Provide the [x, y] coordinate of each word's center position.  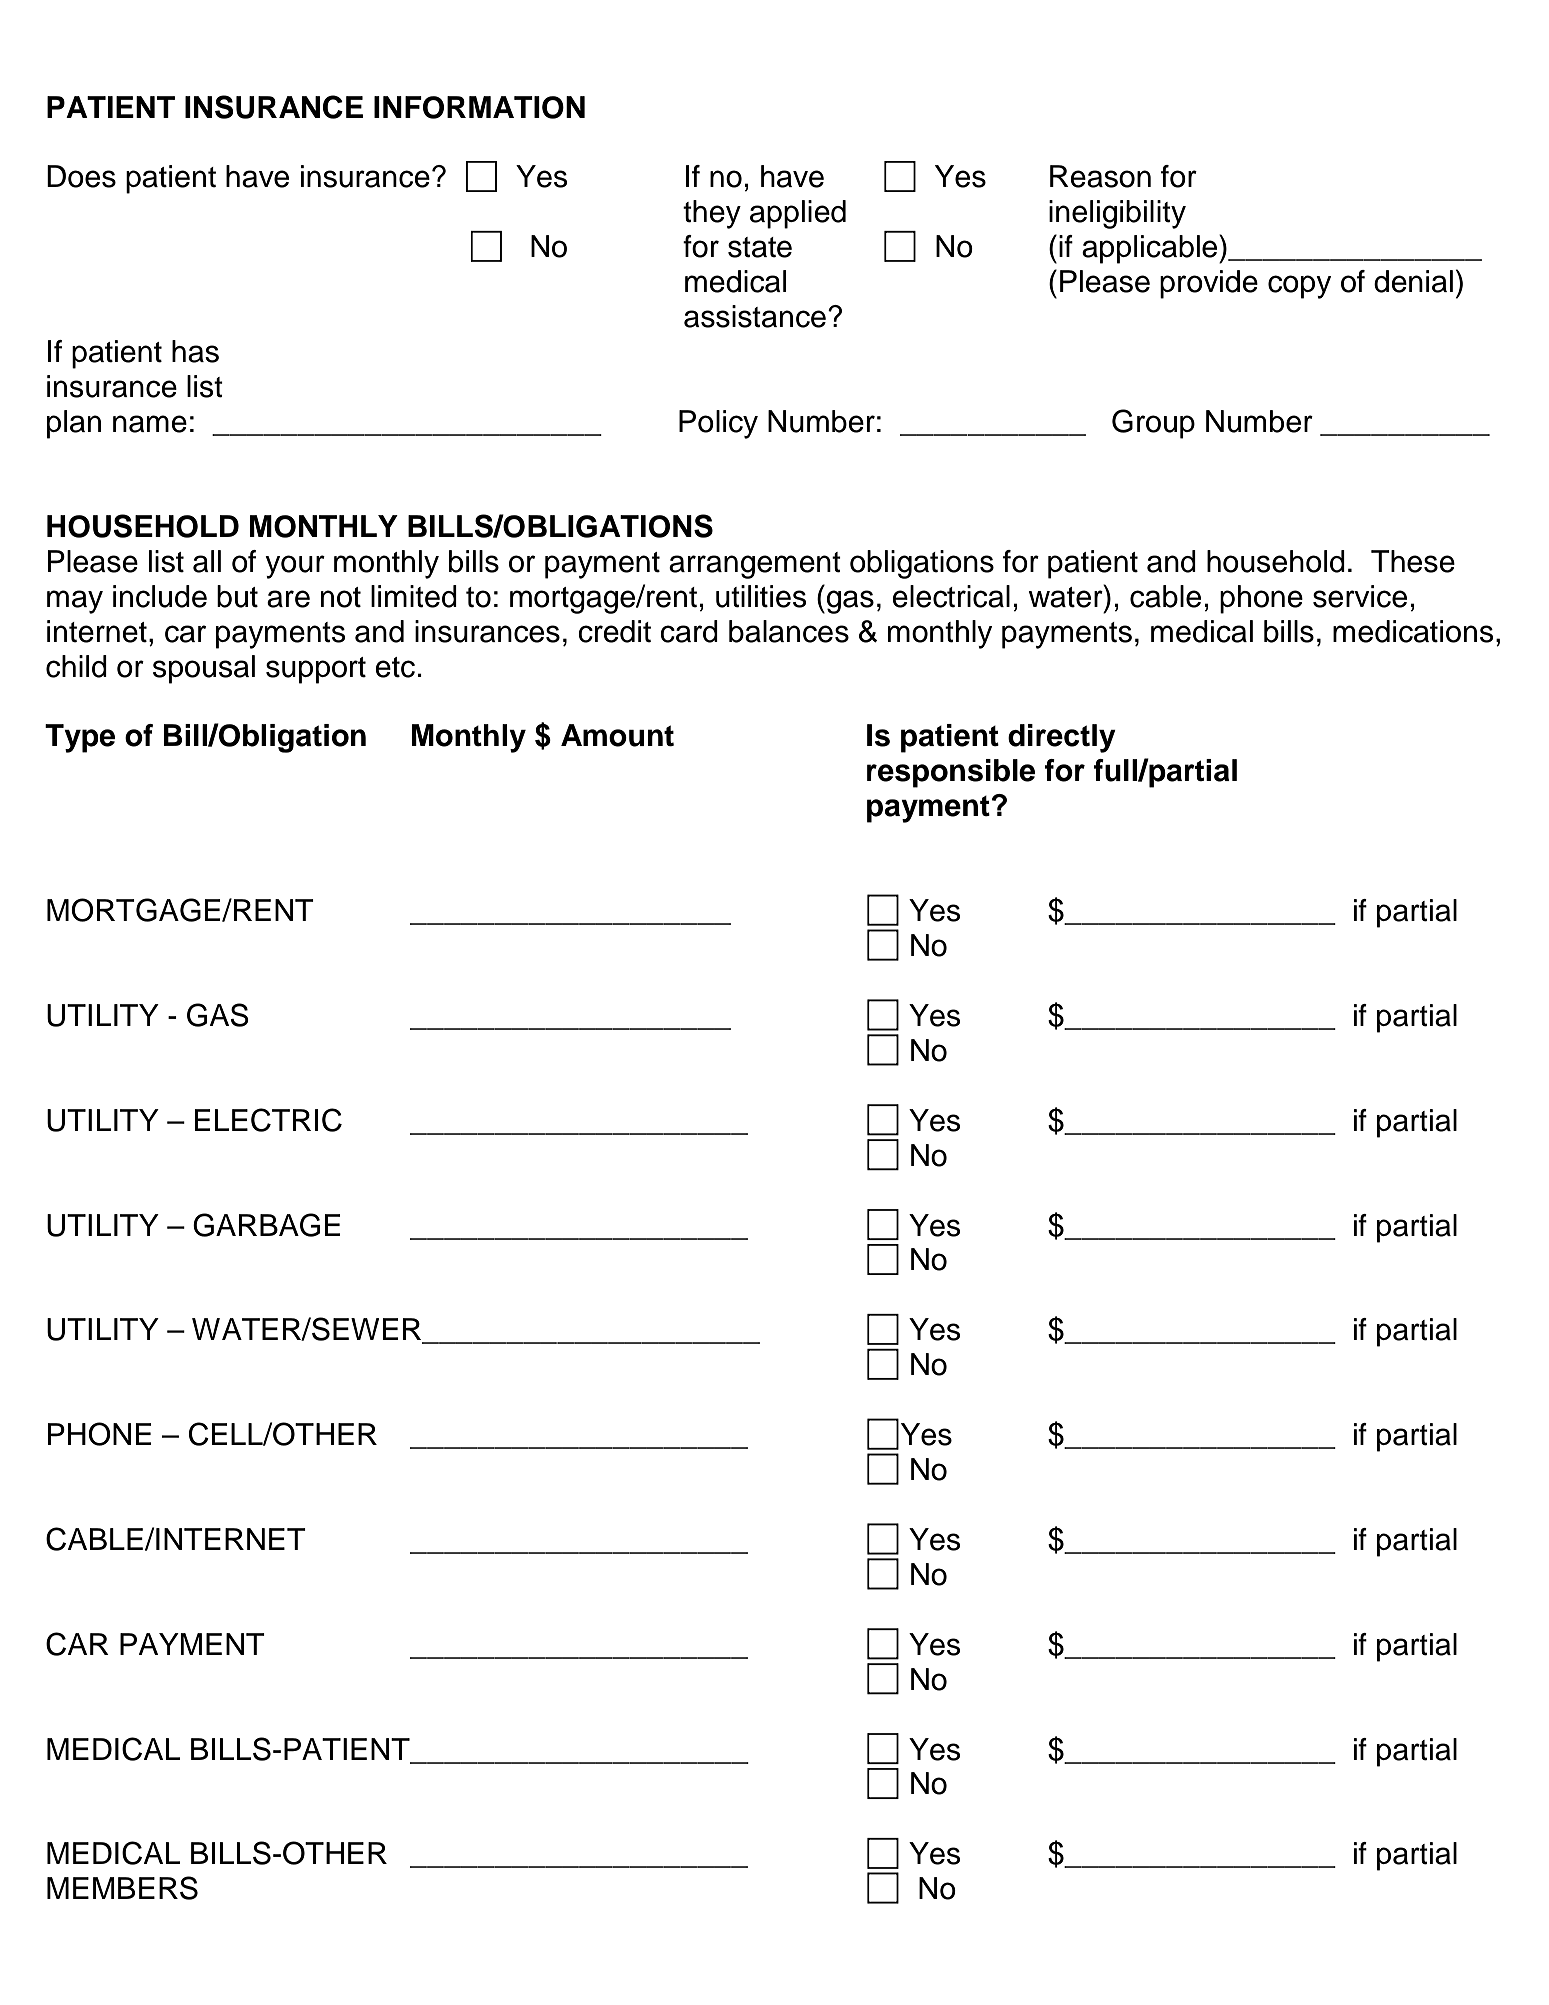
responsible [951, 773]
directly [1062, 738]
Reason [1100, 176]
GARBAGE [266, 1225]
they [712, 214]
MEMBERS [122, 1888]
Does [81, 176]
